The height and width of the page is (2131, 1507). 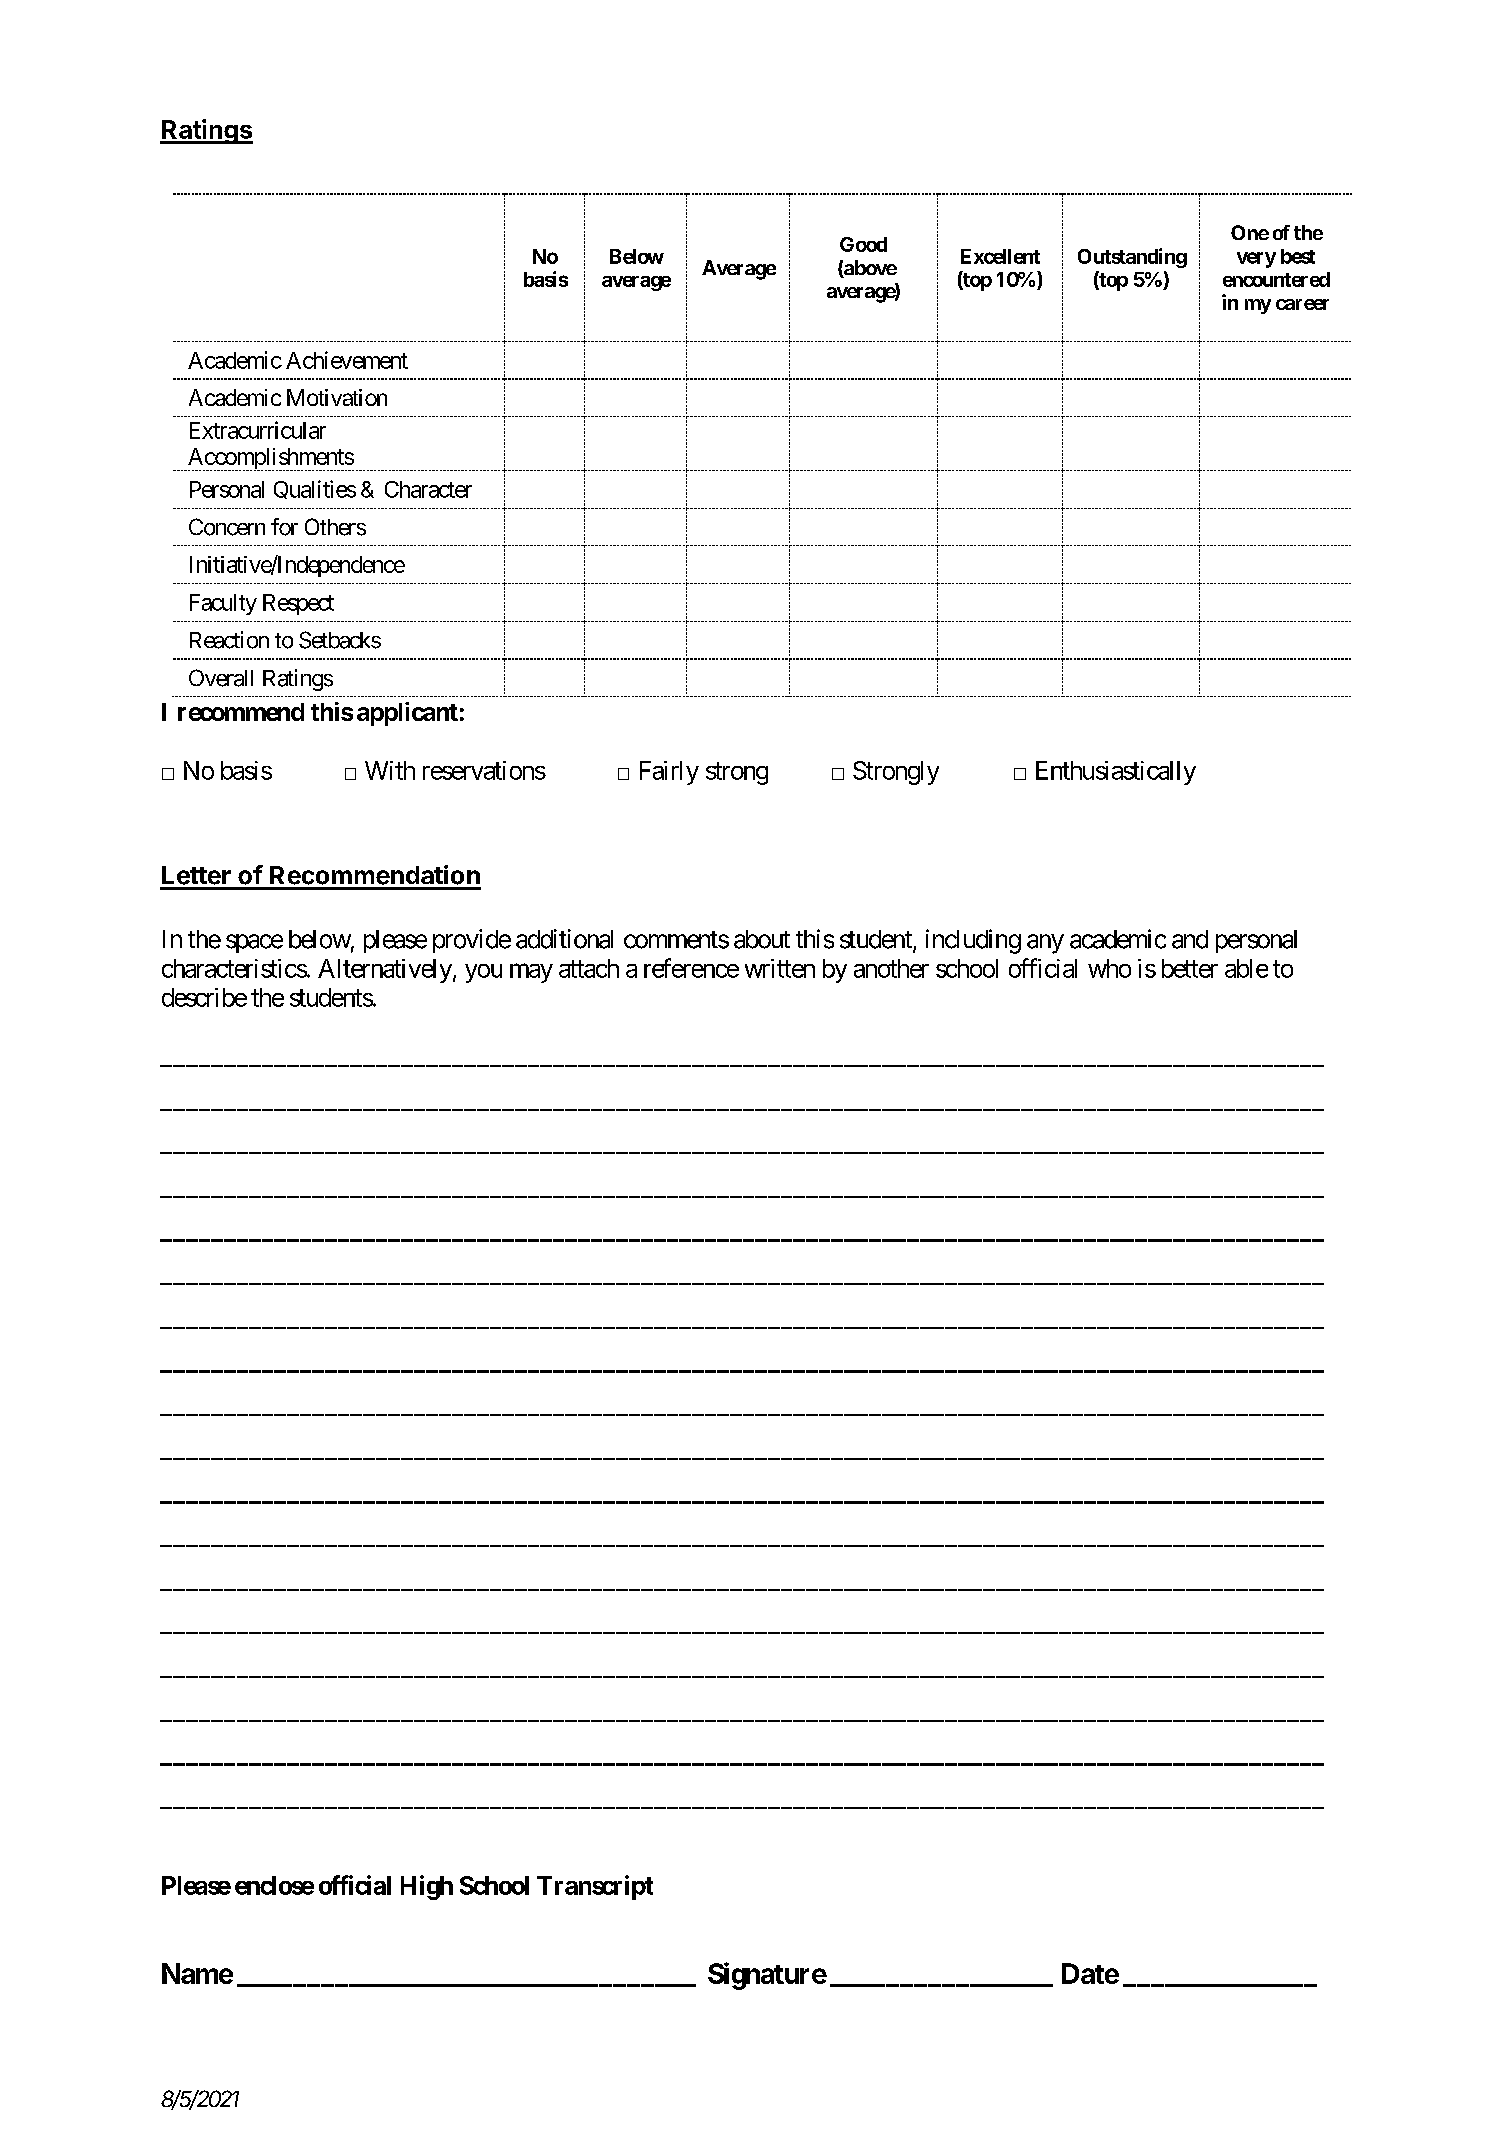 What do you see at coordinates (427, 1887) in the page?
I see `High` at bounding box center [427, 1887].
